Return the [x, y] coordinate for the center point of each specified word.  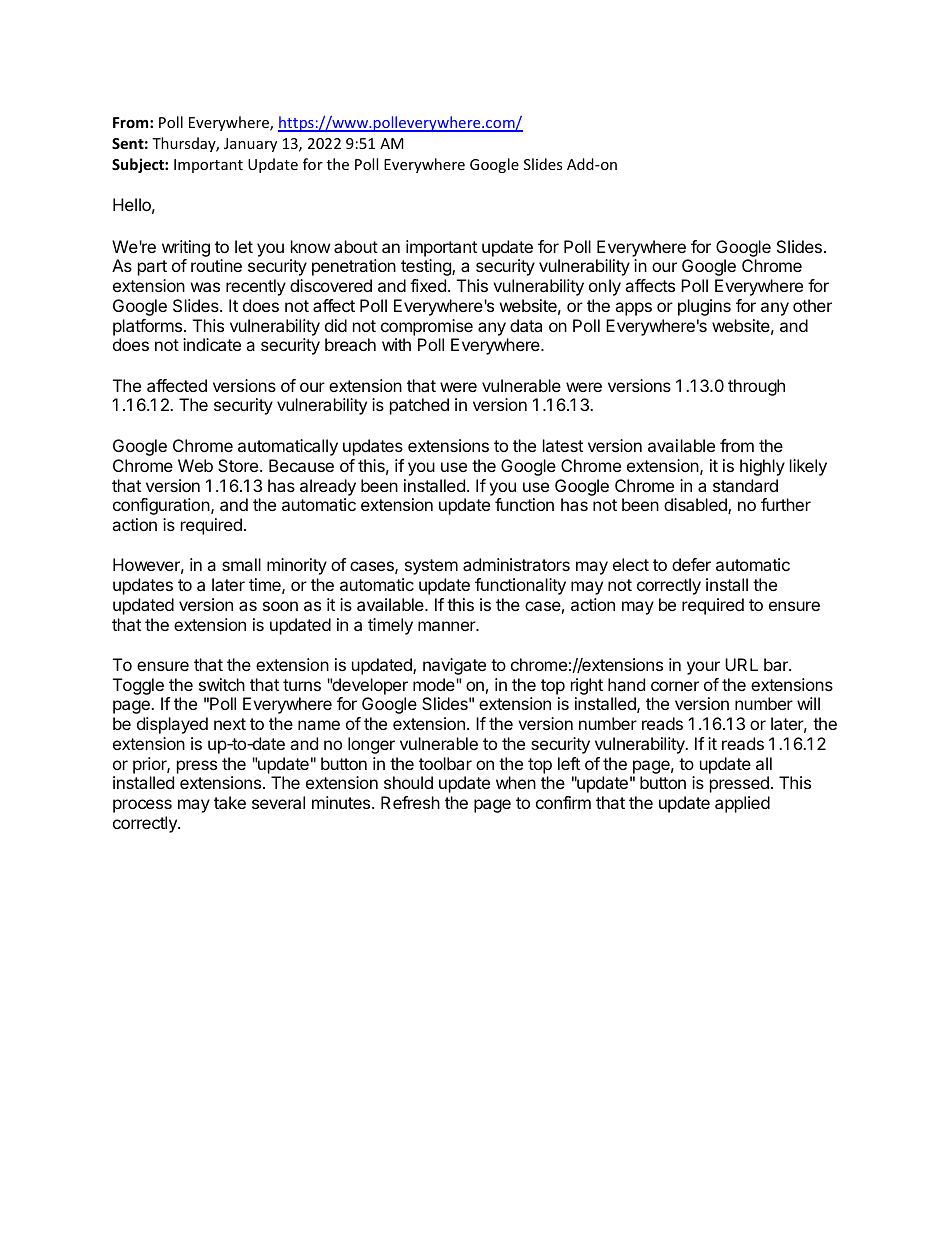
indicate [212, 344]
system [431, 567]
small [241, 564]
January [250, 145]
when [516, 782]
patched [419, 406]
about [356, 246]
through [756, 387]
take [230, 802]
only [605, 287]
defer [691, 564]
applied [742, 804]
